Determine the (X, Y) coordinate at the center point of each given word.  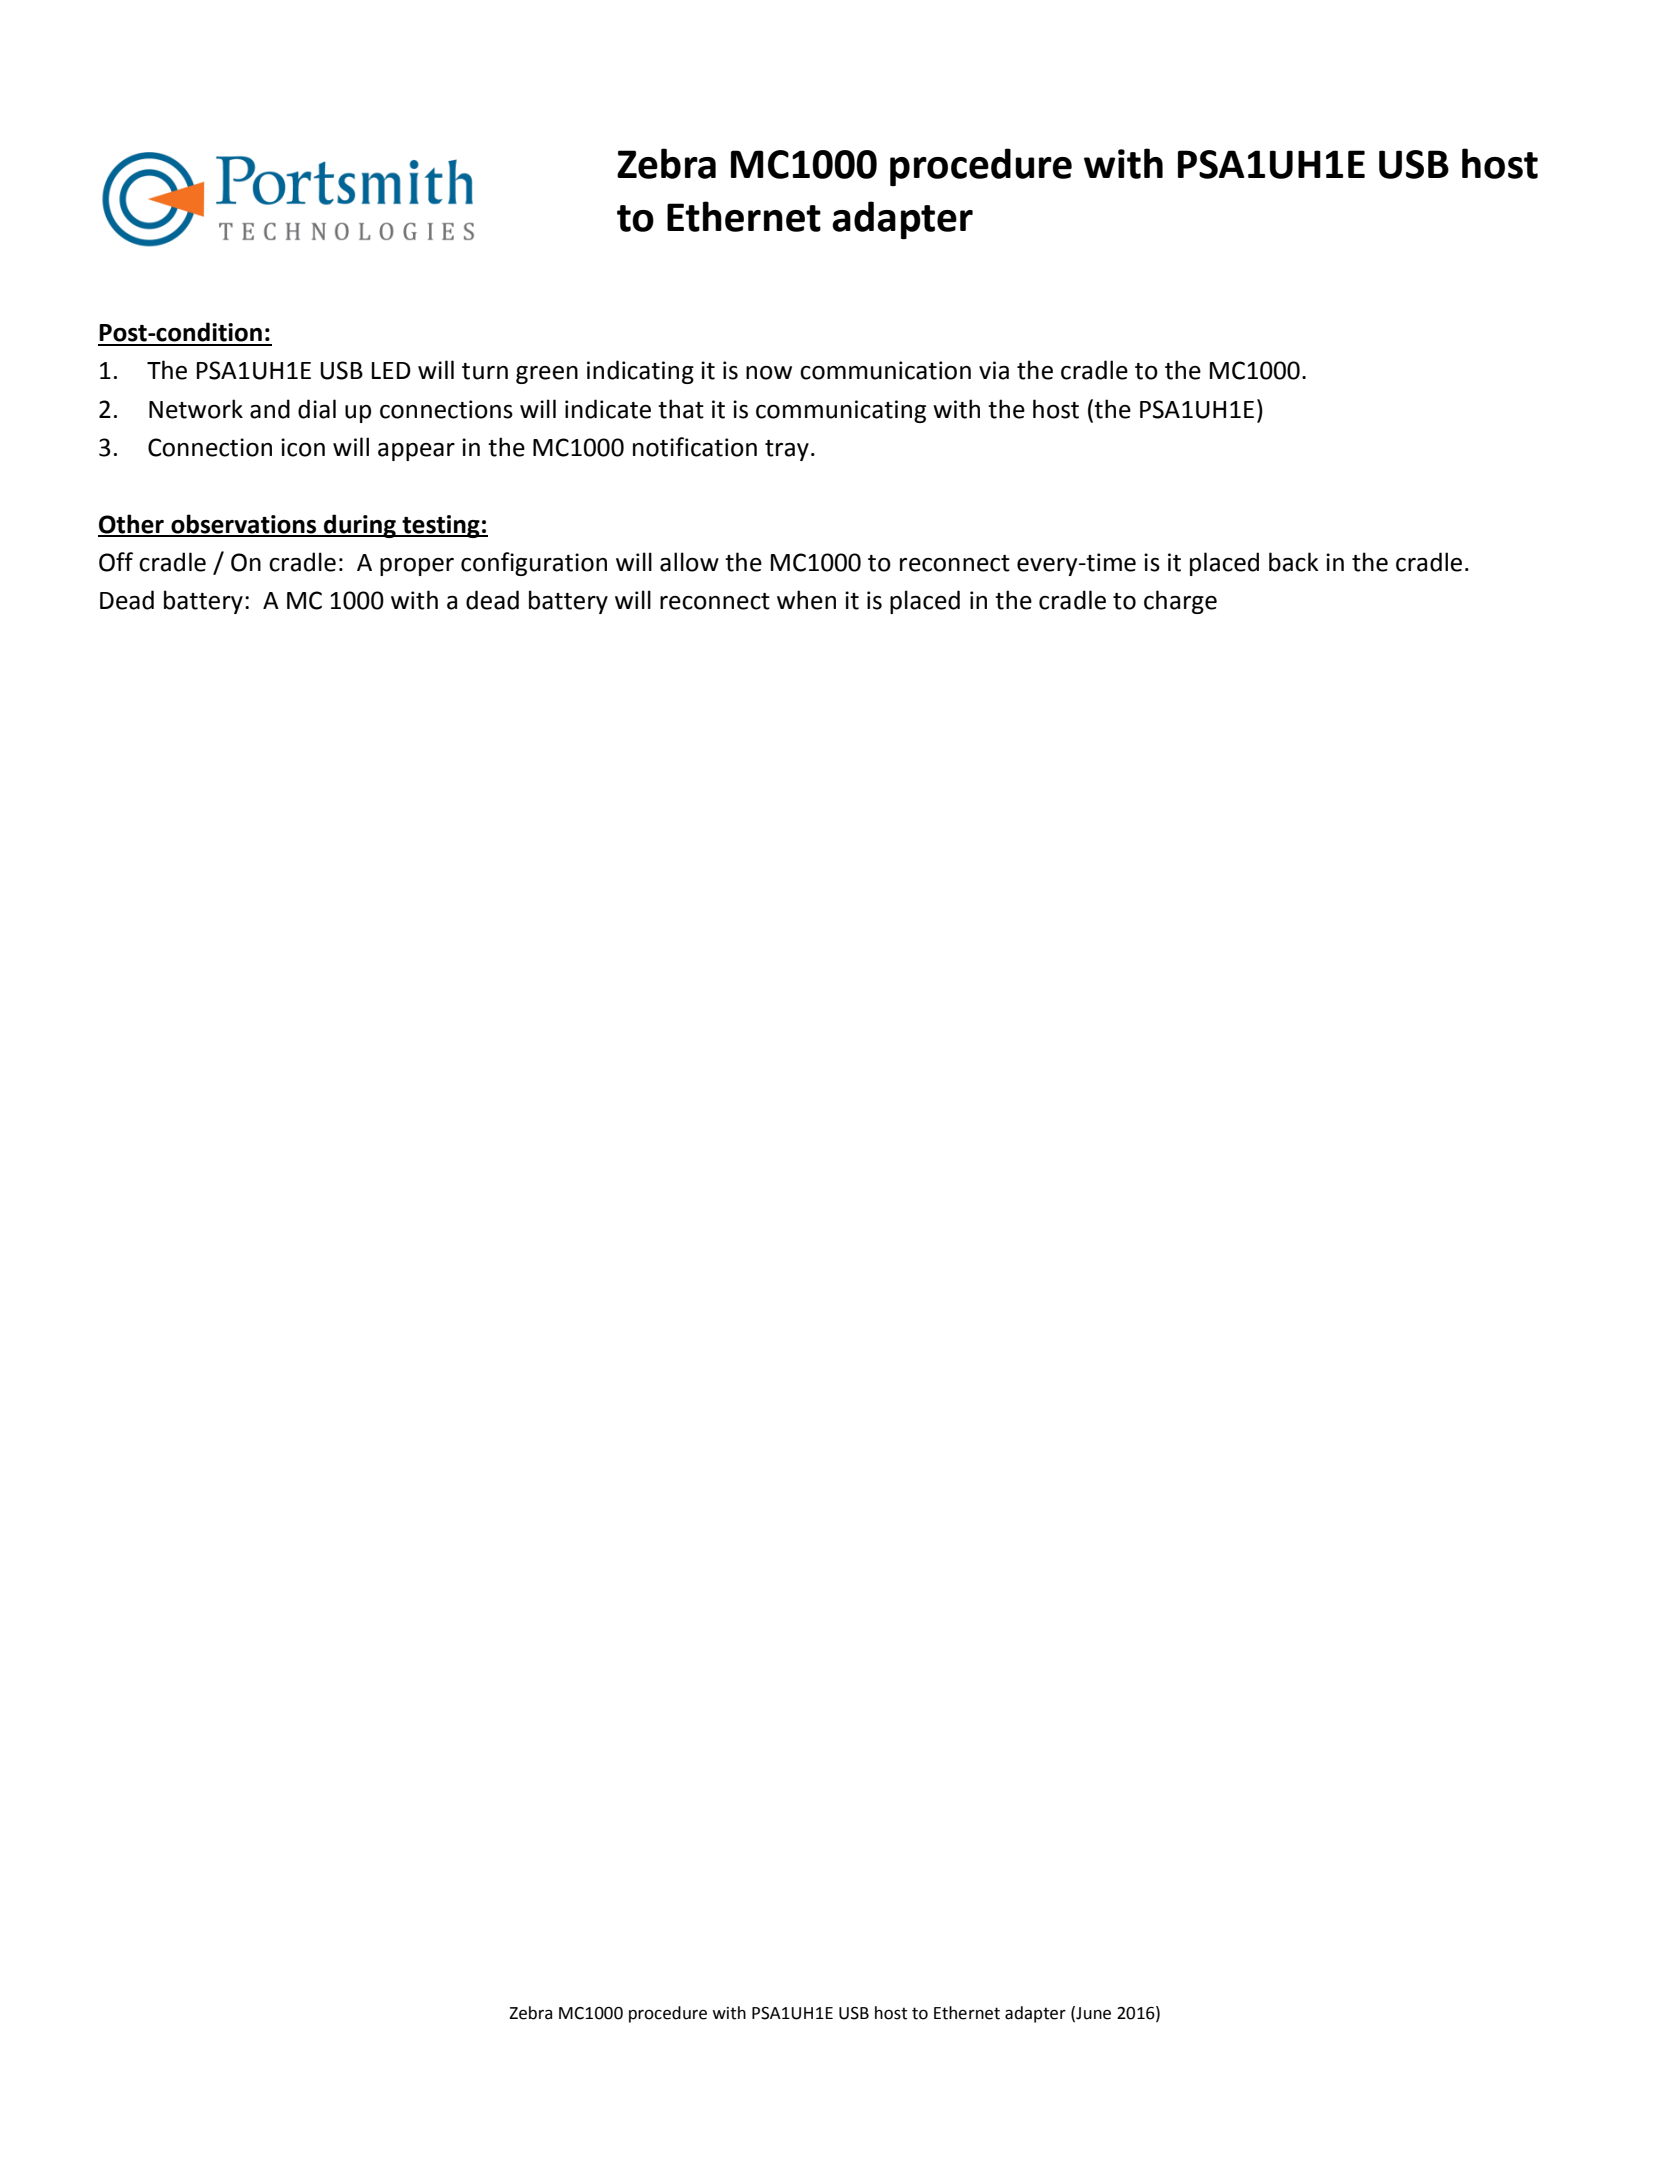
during (360, 526)
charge (1180, 602)
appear (416, 452)
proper (417, 567)
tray (787, 450)
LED (391, 370)
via (994, 370)
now (769, 373)
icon (303, 447)
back (1293, 562)
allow (689, 562)
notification (695, 447)
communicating (841, 411)
